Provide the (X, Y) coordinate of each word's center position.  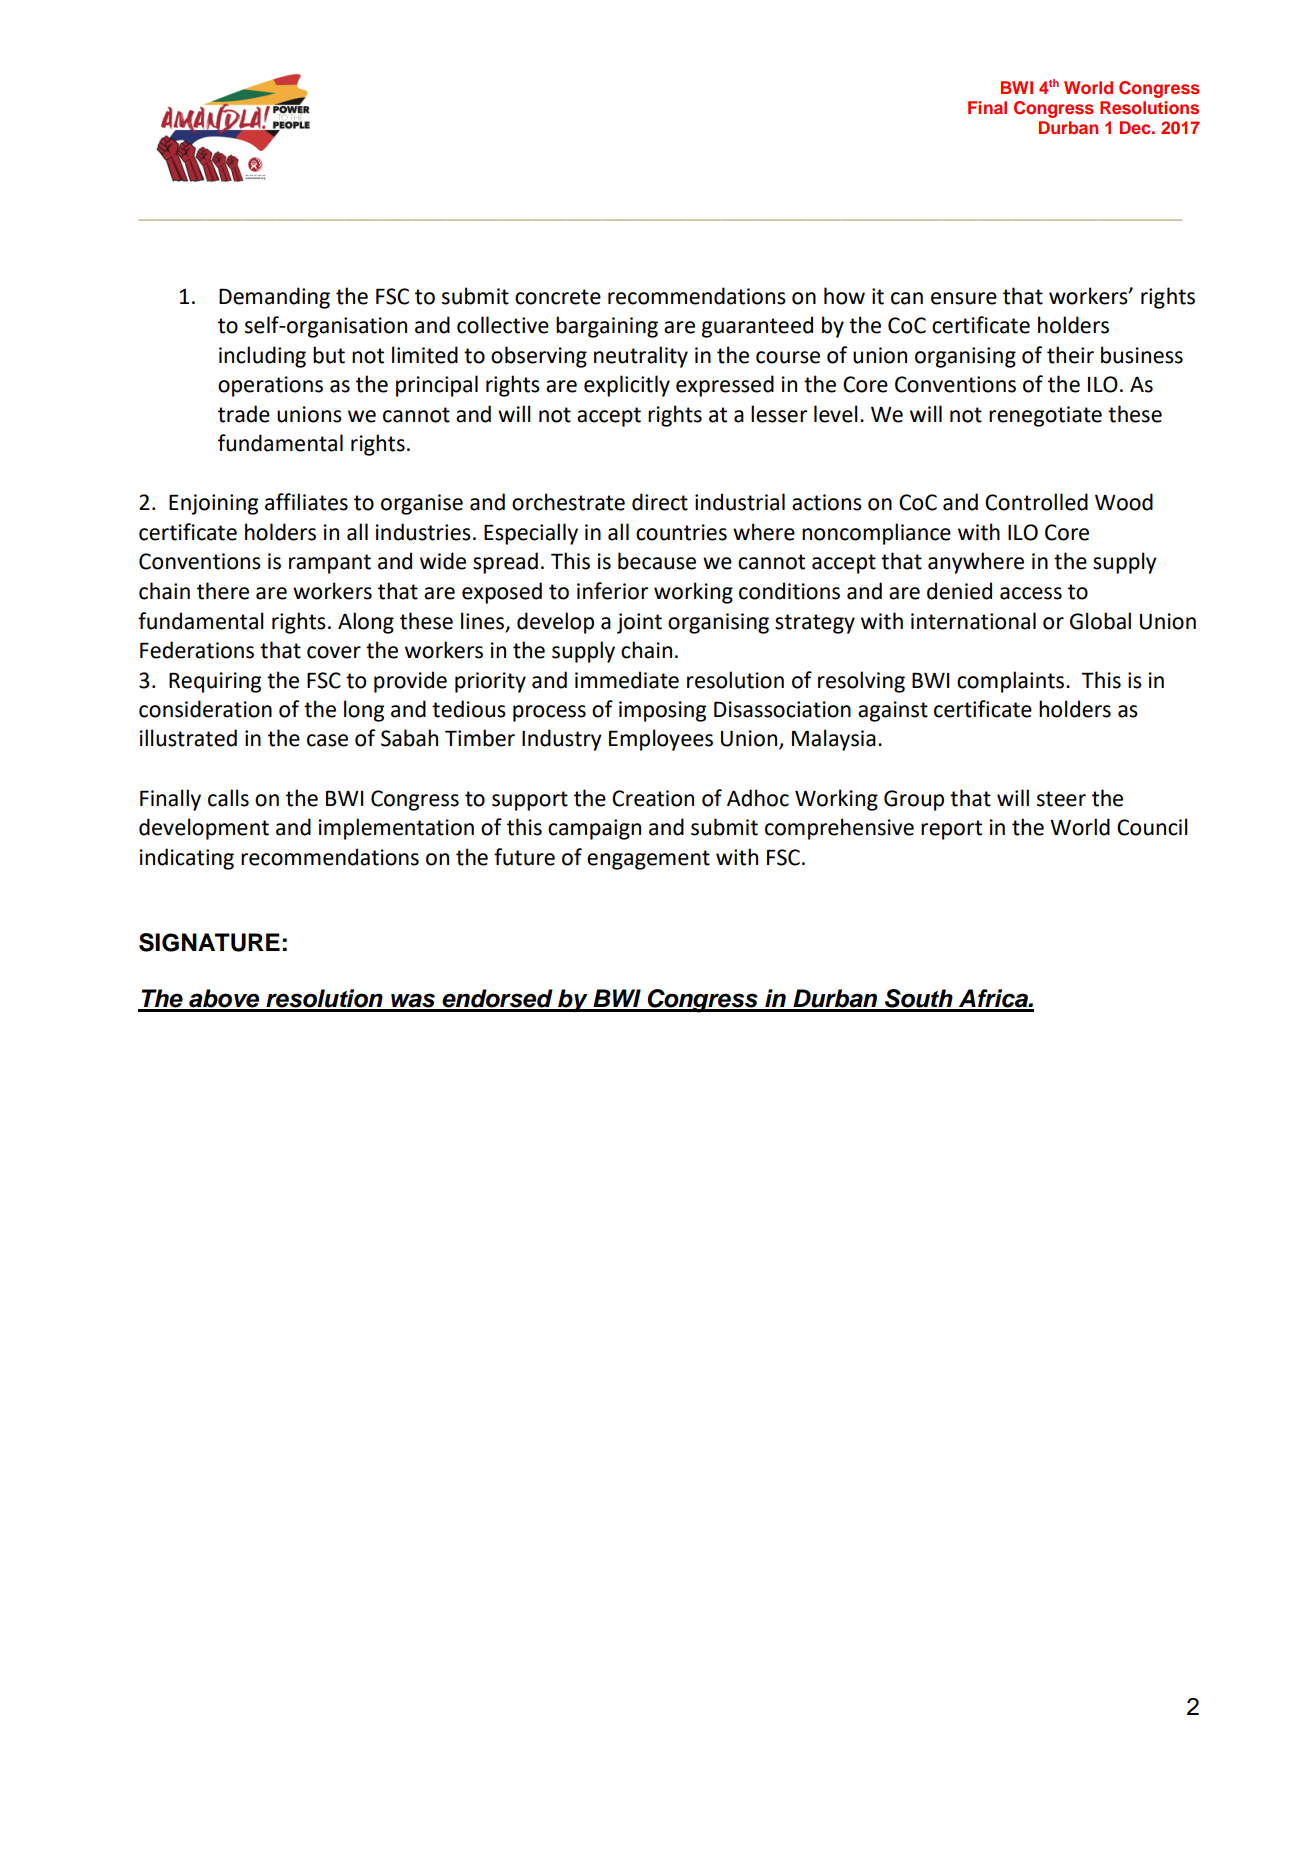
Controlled (1036, 502)
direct (660, 502)
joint (639, 623)
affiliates (306, 502)
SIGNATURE (209, 942)
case (327, 740)
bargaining (607, 327)
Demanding (274, 298)
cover (334, 652)
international (973, 621)
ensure (964, 298)
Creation (653, 798)
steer (1061, 799)
